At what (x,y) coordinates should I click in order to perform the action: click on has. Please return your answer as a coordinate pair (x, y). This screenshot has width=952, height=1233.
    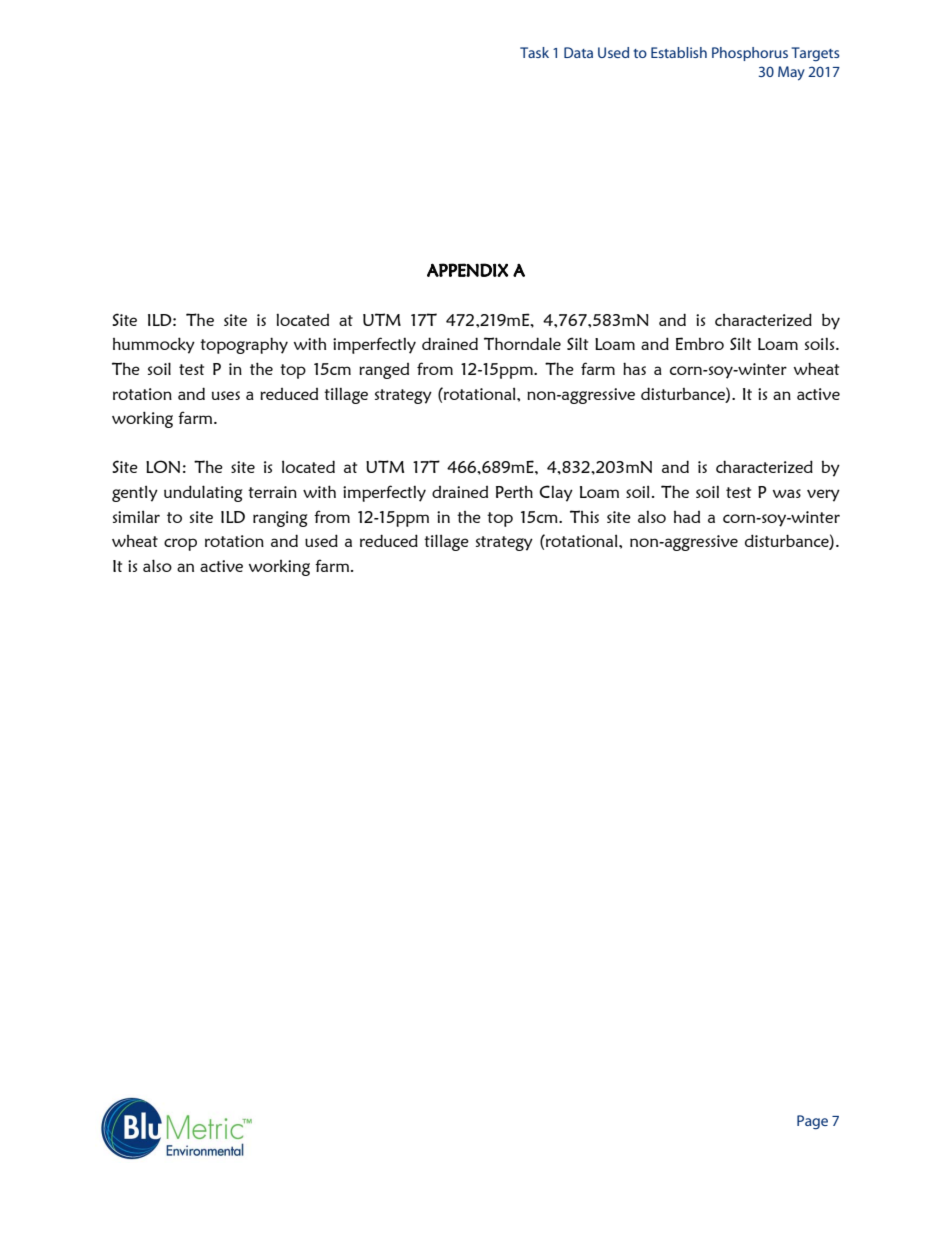
    Looking at the image, I should click on (634, 368).
